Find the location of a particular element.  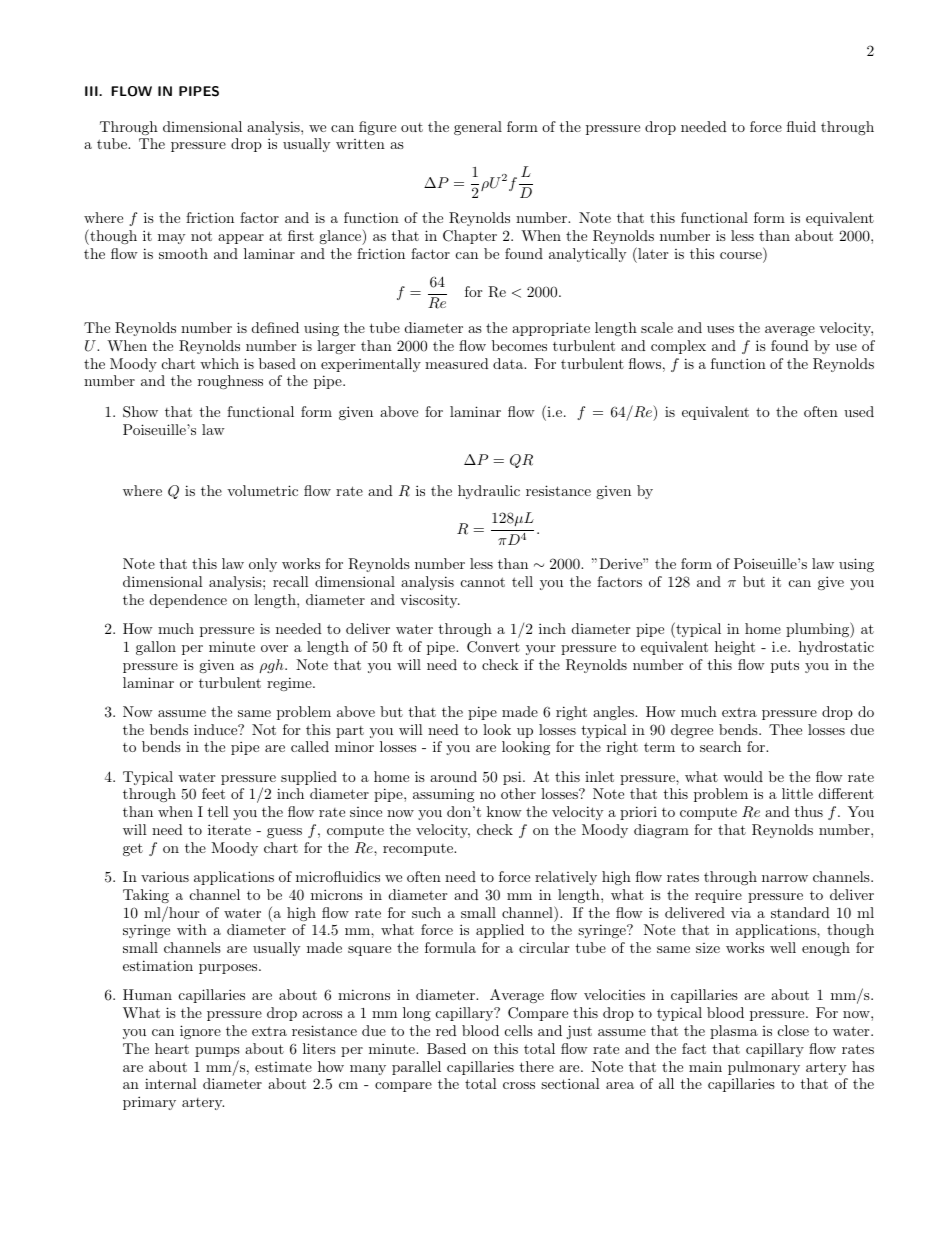

plumbing is located at coordinates (818, 630).
